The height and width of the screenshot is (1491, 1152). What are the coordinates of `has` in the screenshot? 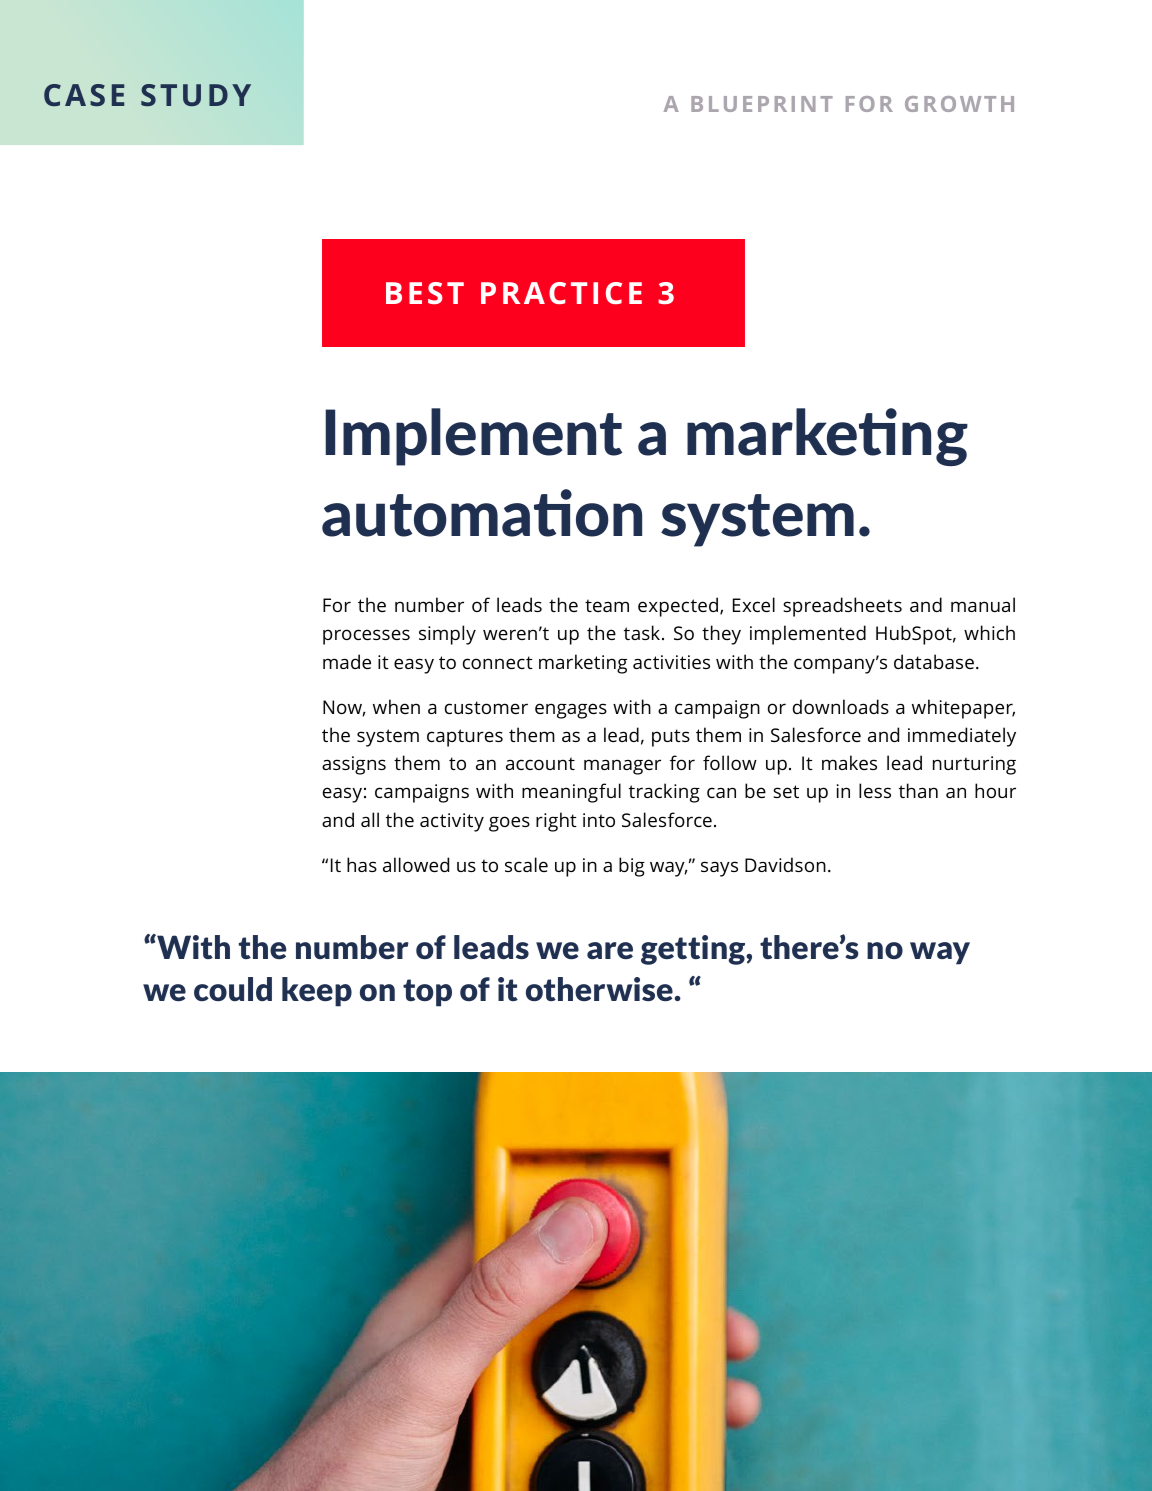 It's located at (362, 864).
